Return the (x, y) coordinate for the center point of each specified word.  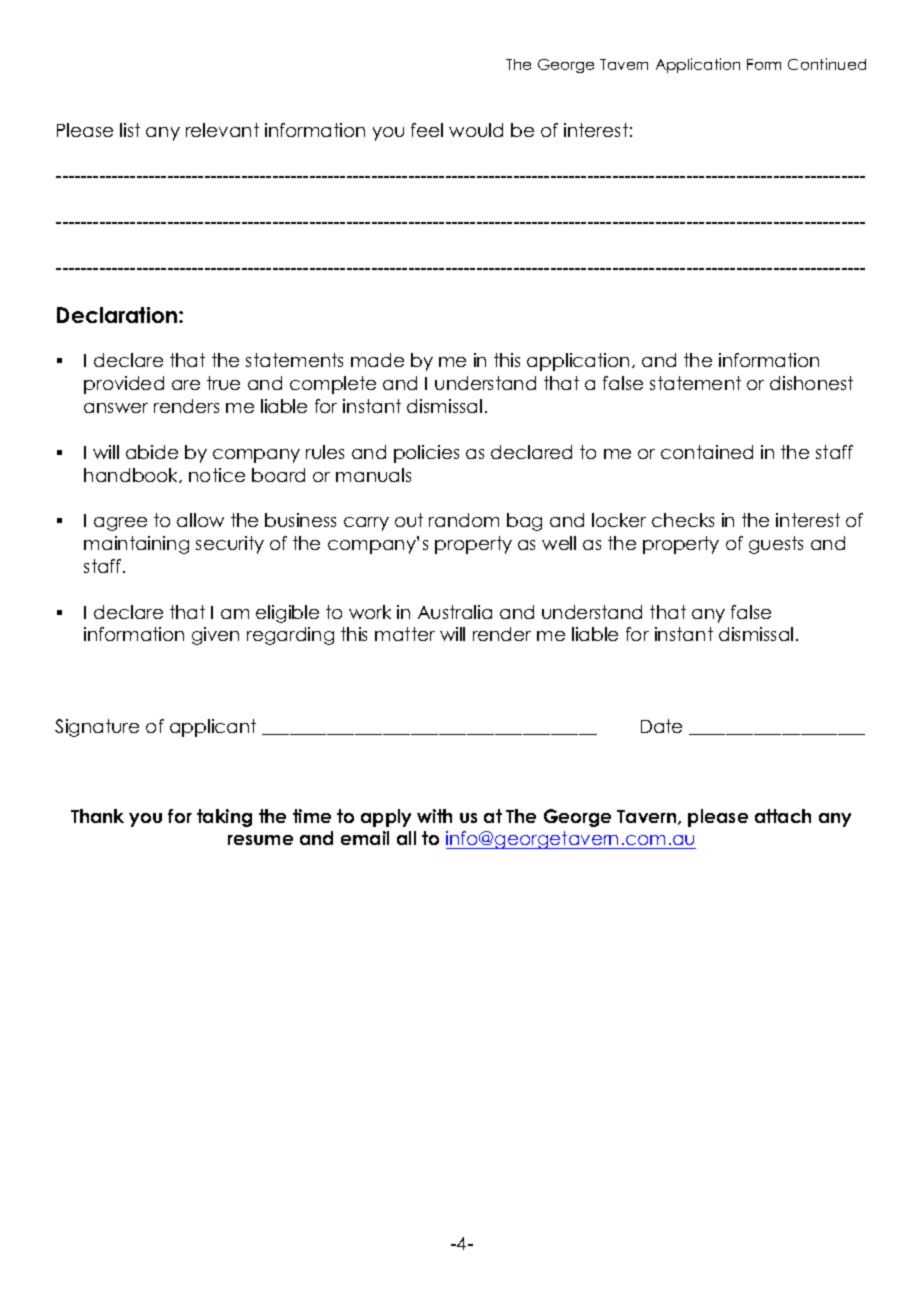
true (223, 383)
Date (661, 726)
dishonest (811, 383)
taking (224, 818)
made (377, 360)
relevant (222, 130)
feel (427, 130)
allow (200, 520)
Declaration (118, 315)
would (476, 130)
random (464, 520)
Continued (827, 64)
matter (405, 634)
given (215, 636)
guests (776, 545)
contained (707, 452)
